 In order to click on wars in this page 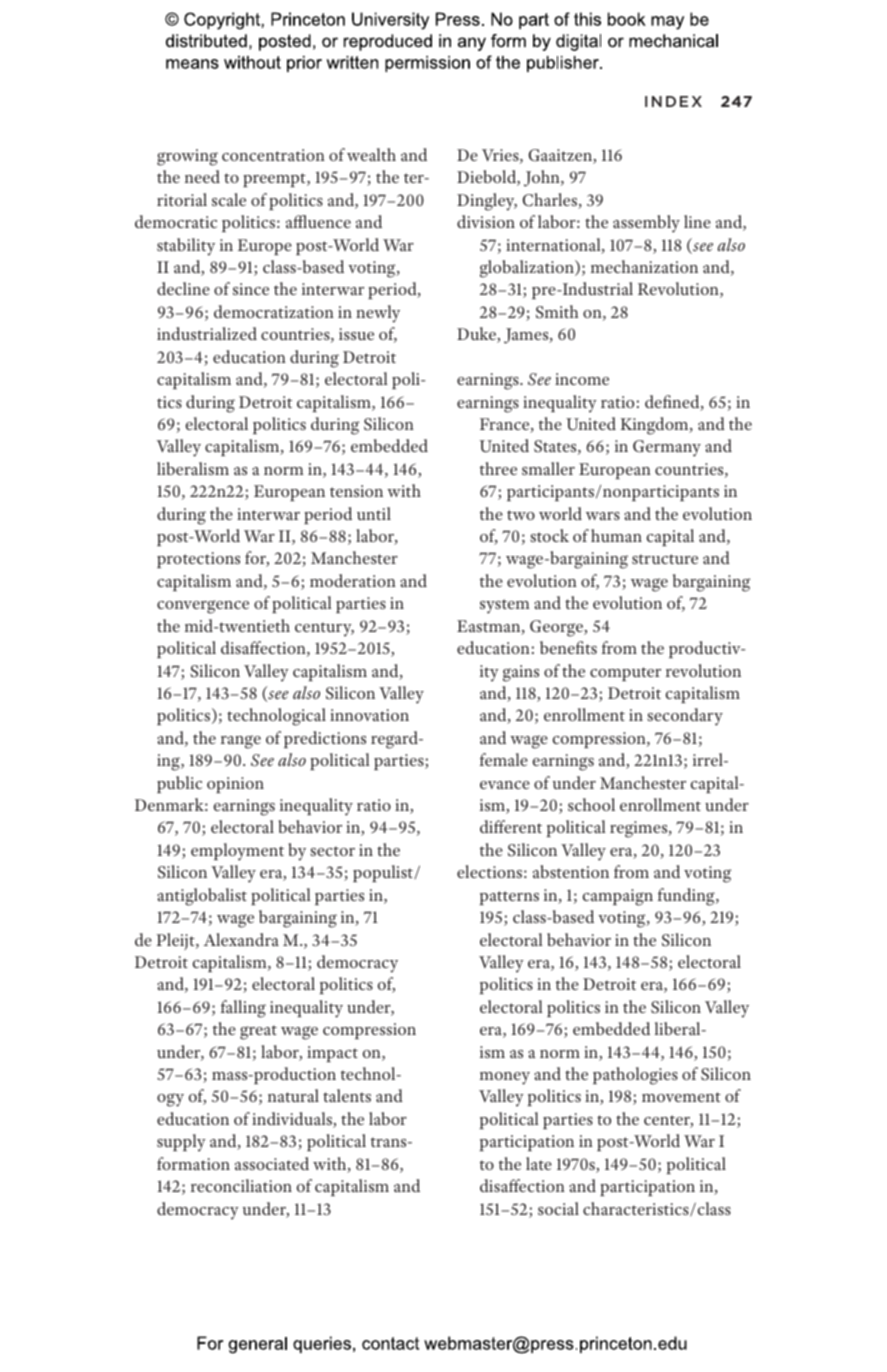, I will do `click(603, 516)`.
